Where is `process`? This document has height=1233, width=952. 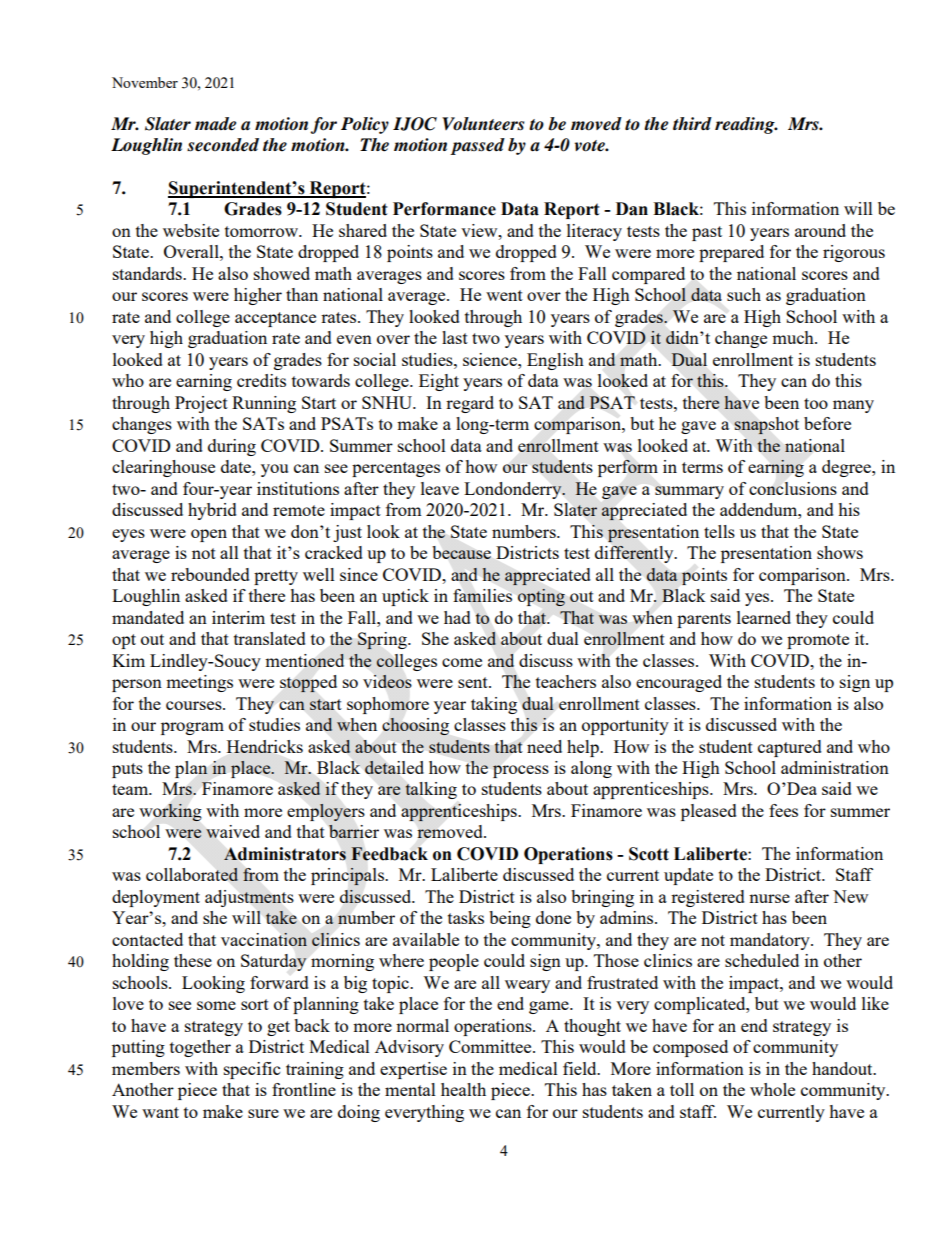 process is located at coordinates (521, 771).
